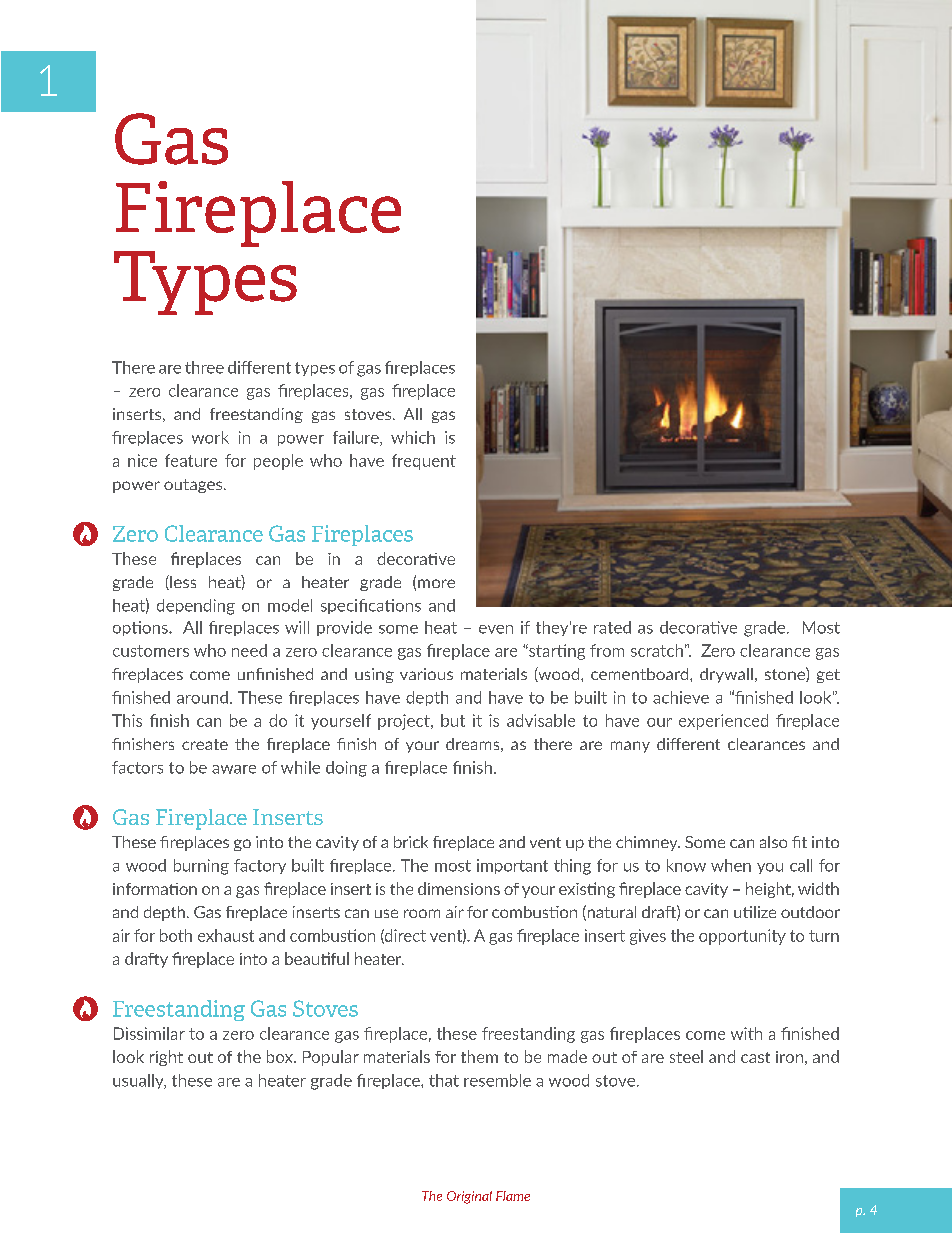  Describe the element at coordinates (234, 769) in the page. I see `aware` at that location.
